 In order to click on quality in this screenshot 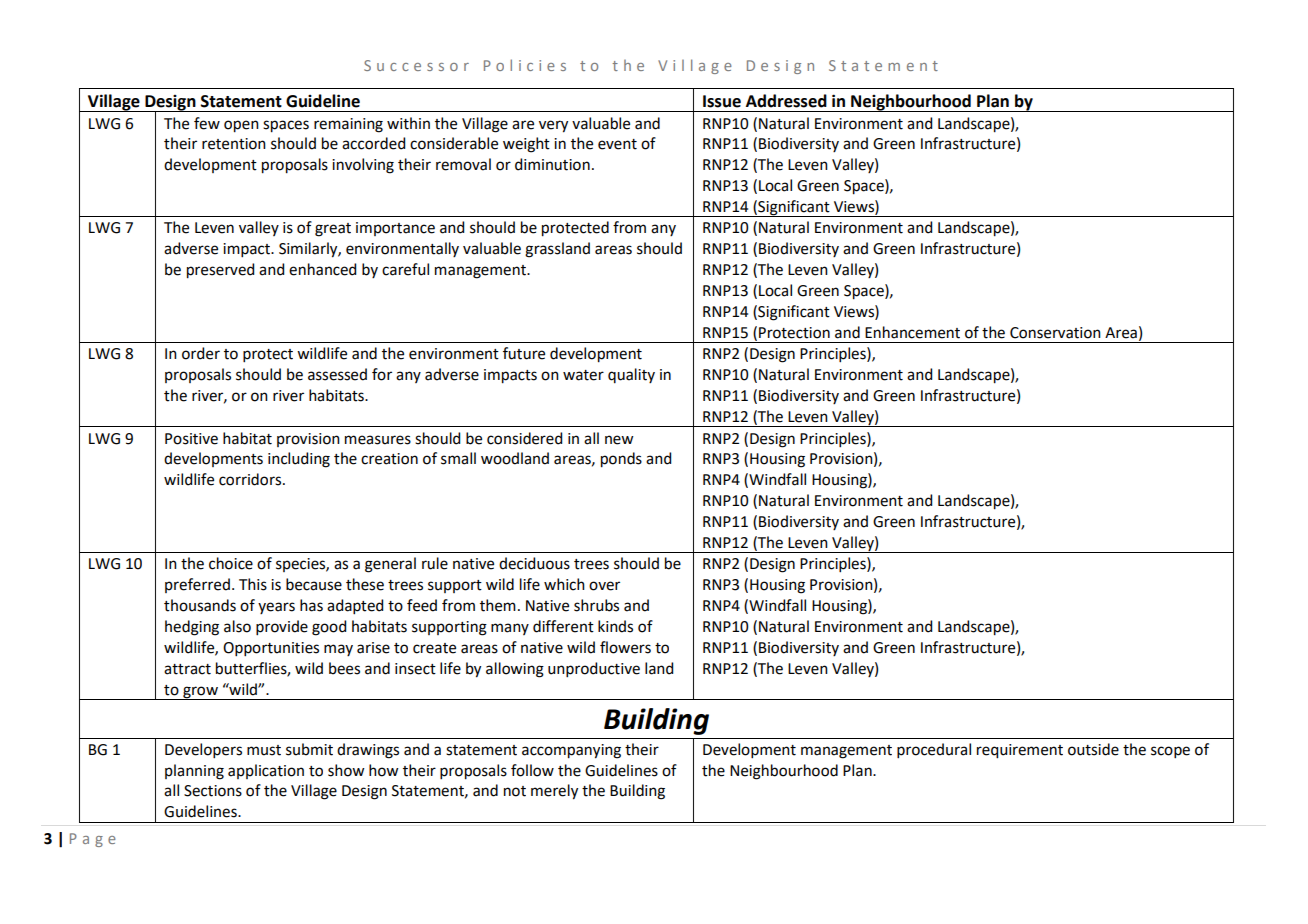, I will do `click(631, 375)`.
